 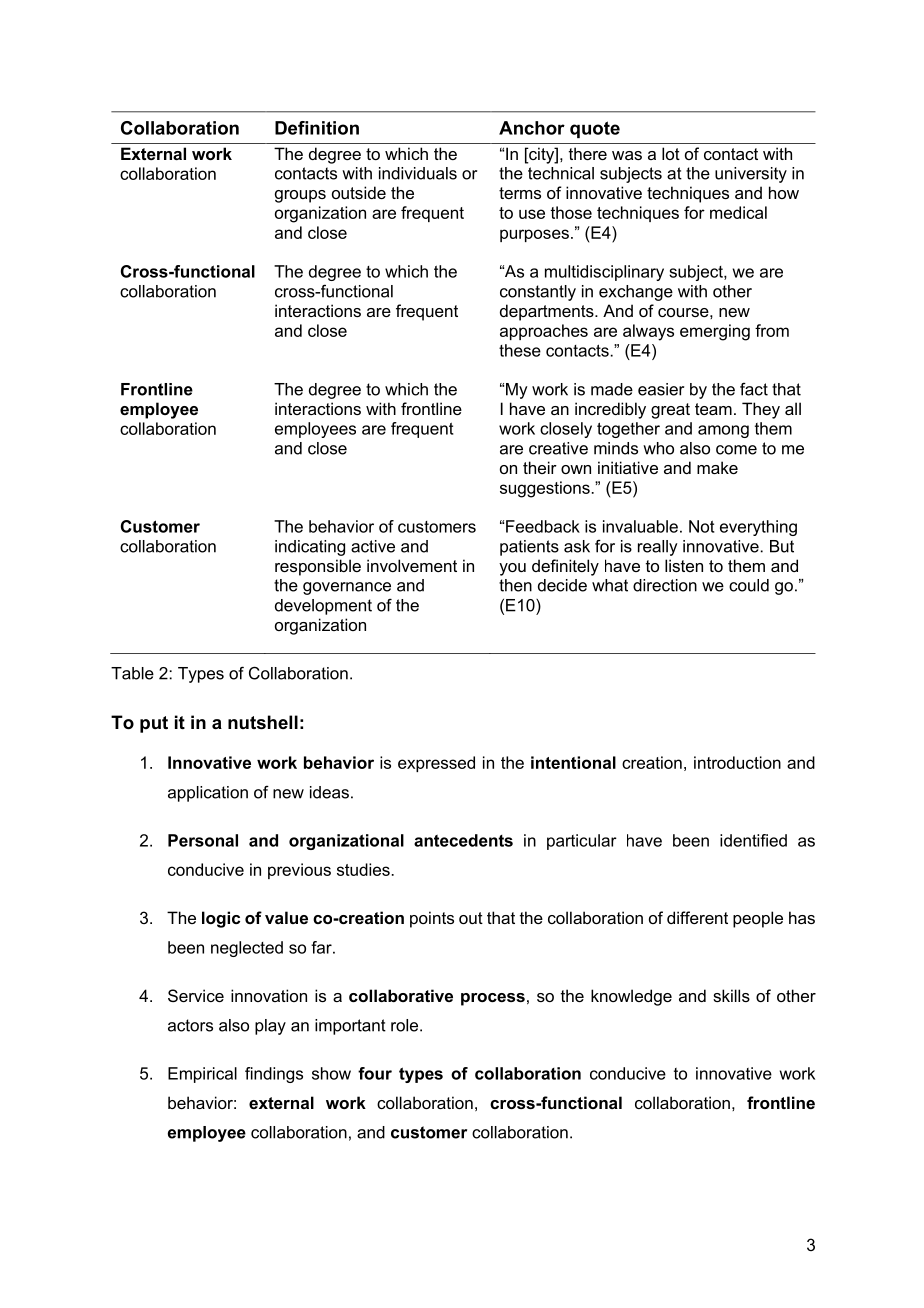 What do you see at coordinates (520, 350) in the image?
I see `these` at bounding box center [520, 350].
